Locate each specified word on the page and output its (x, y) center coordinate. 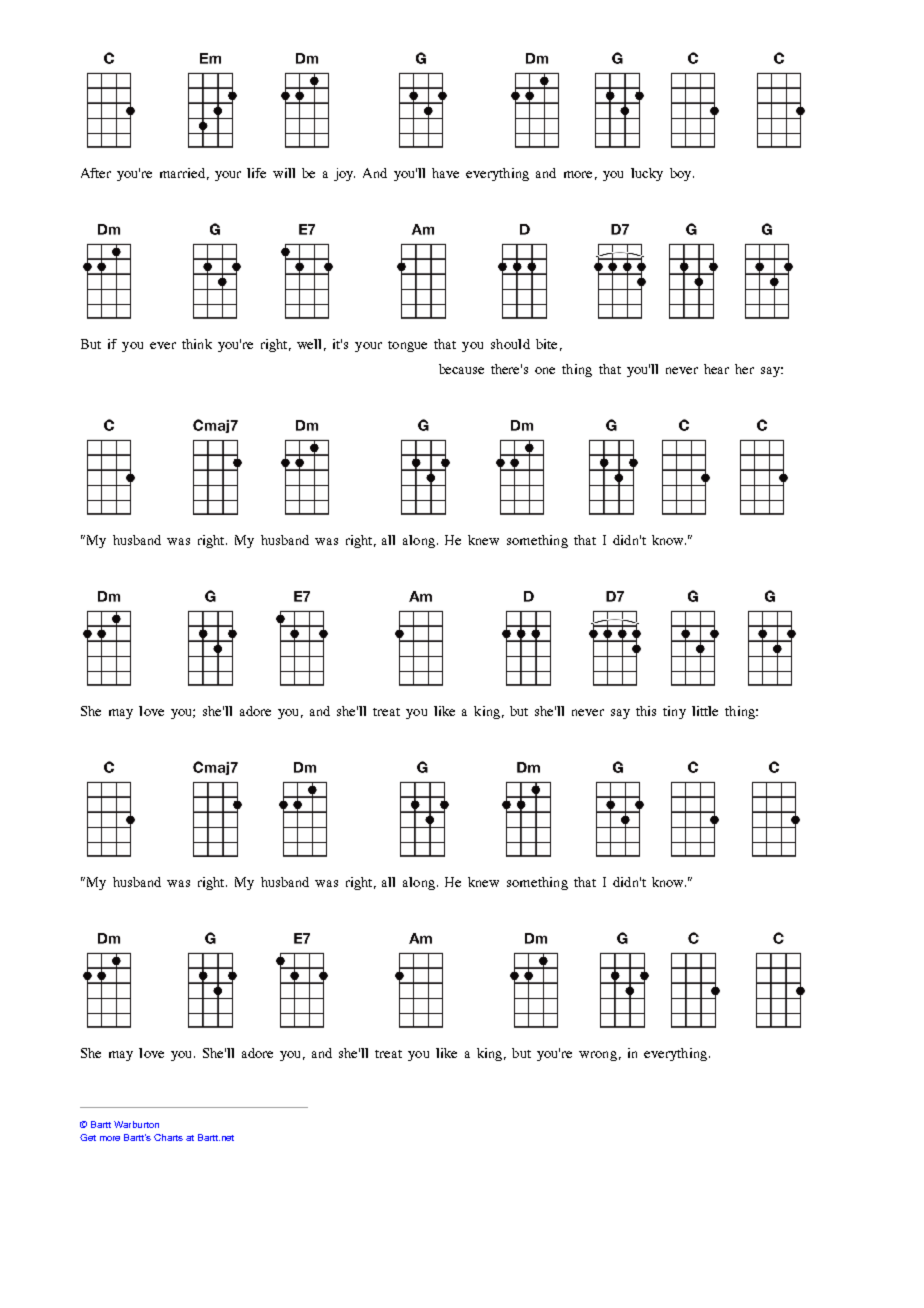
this (646, 711)
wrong (598, 1056)
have (445, 173)
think (197, 344)
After (96, 173)
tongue (407, 346)
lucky (647, 174)
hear (716, 369)
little (705, 711)
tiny (674, 712)
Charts (168, 1137)
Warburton (136, 1124)
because (461, 369)
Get (88, 1137)
